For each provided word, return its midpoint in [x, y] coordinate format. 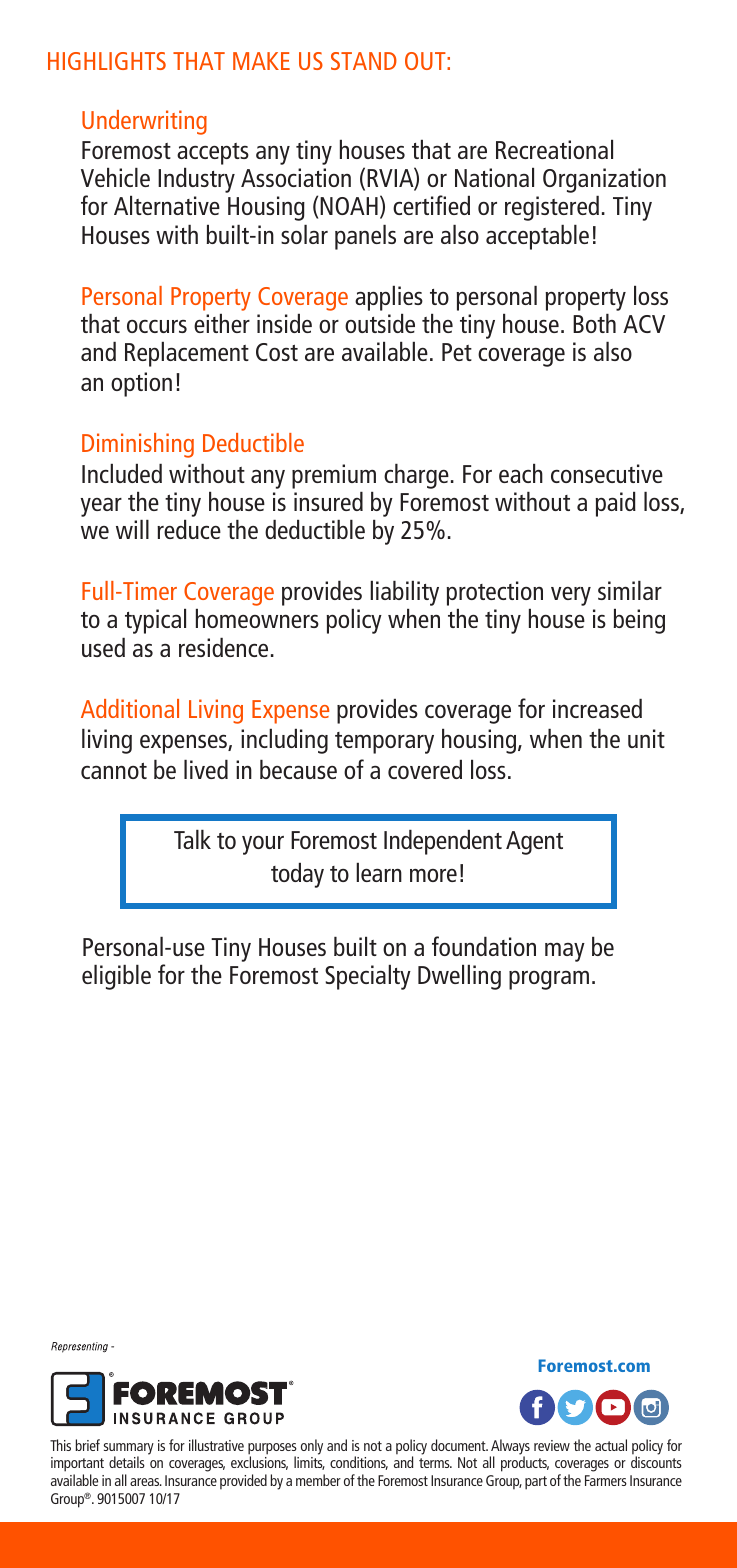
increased [597, 708]
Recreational [554, 149]
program [549, 980]
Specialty [368, 977]
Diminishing [138, 445]
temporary [384, 743]
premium [334, 476]
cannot [114, 771]
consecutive [607, 473]
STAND [364, 61]
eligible [116, 977]
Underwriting [144, 122]
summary [129, 1450]
